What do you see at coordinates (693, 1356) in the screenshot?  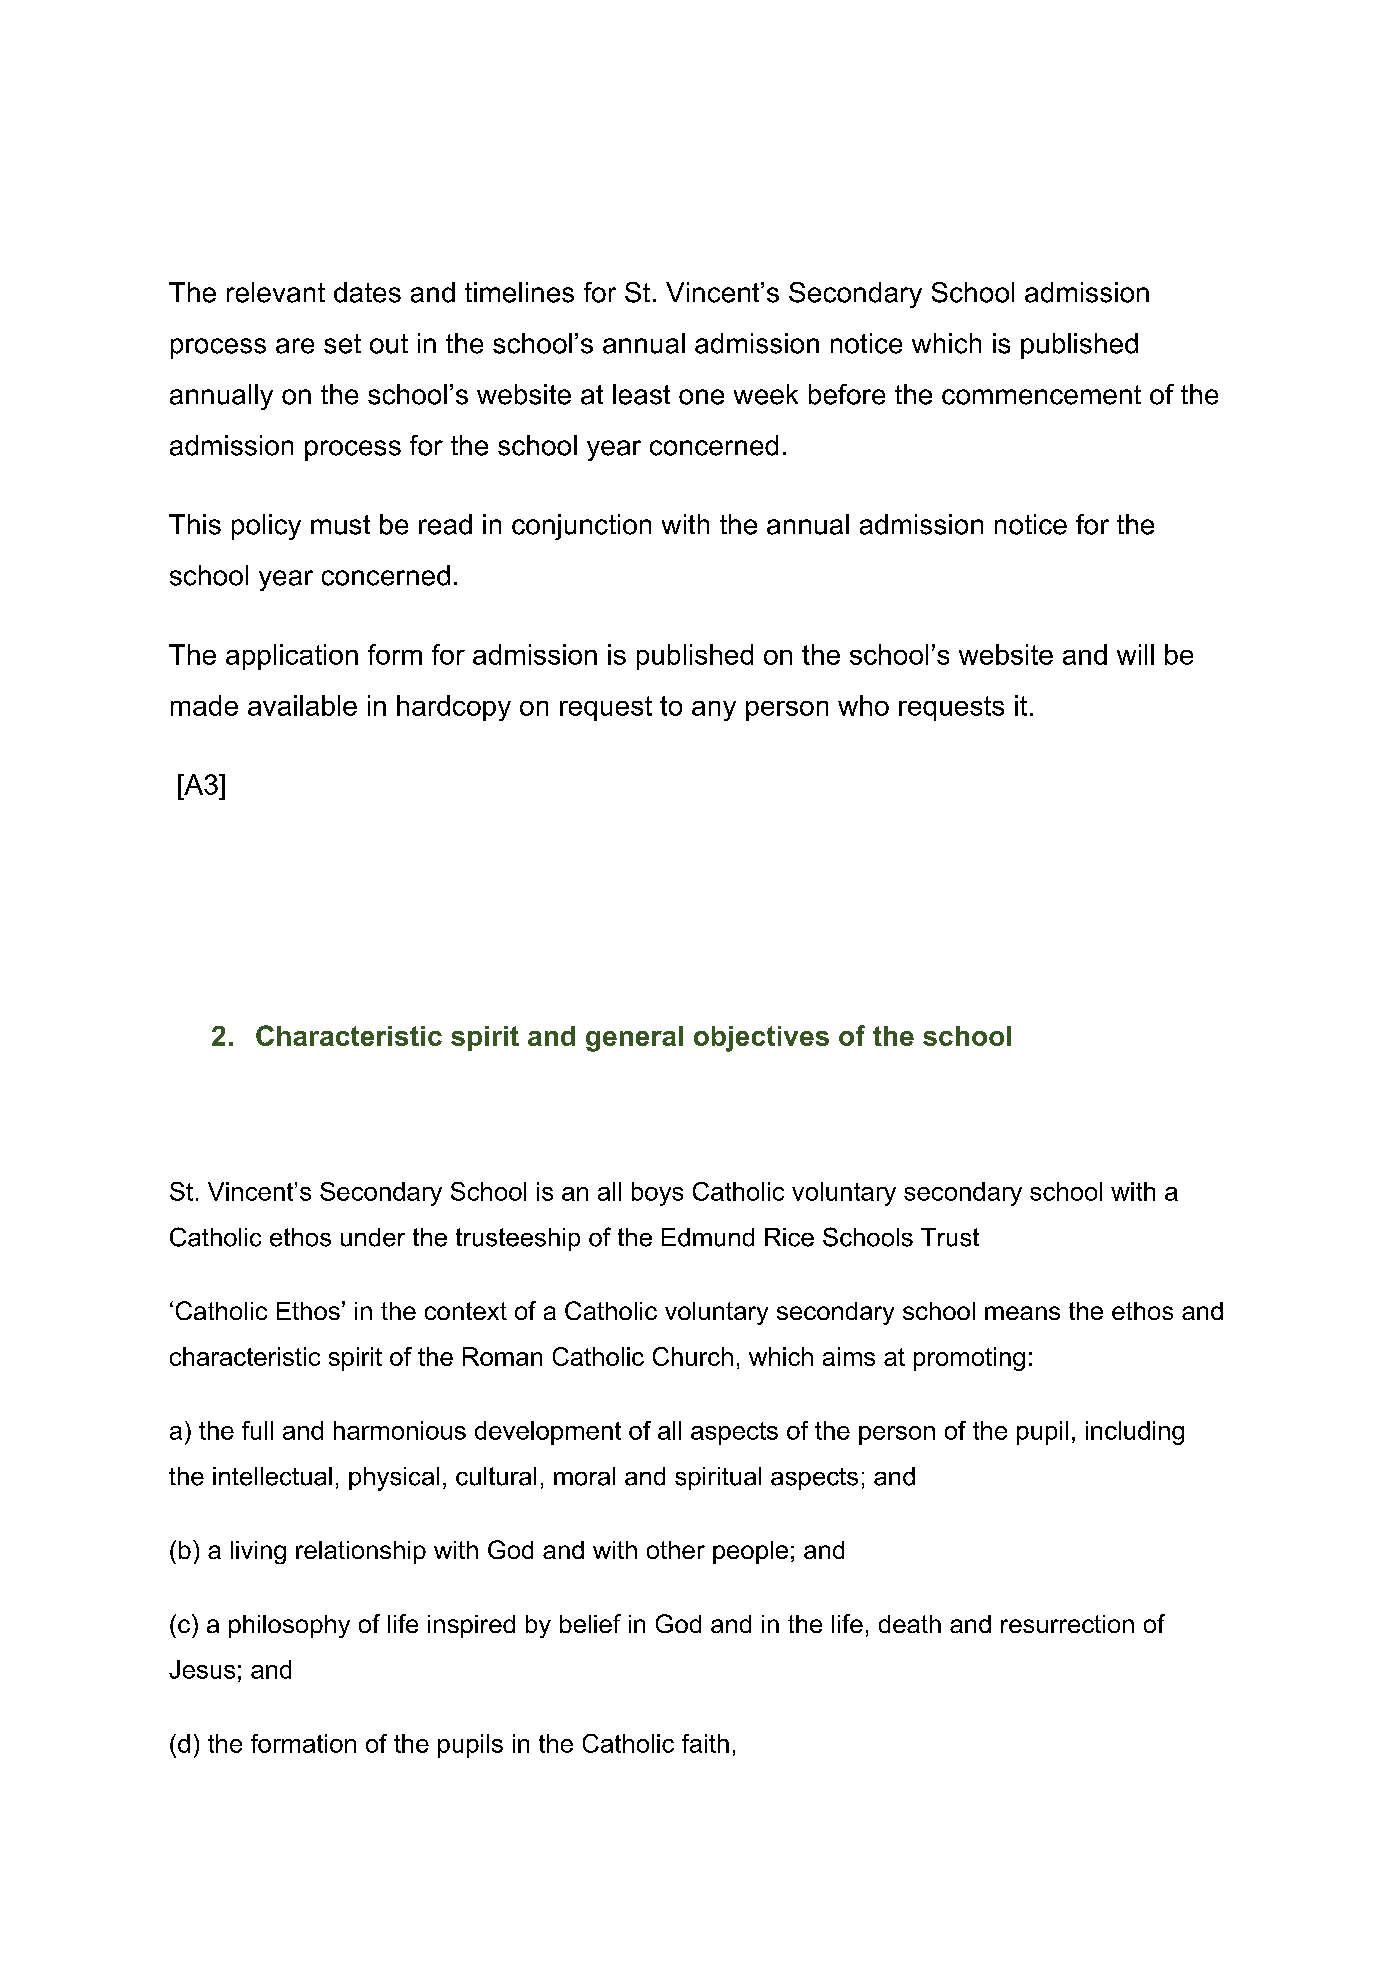 I see `Church` at bounding box center [693, 1356].
